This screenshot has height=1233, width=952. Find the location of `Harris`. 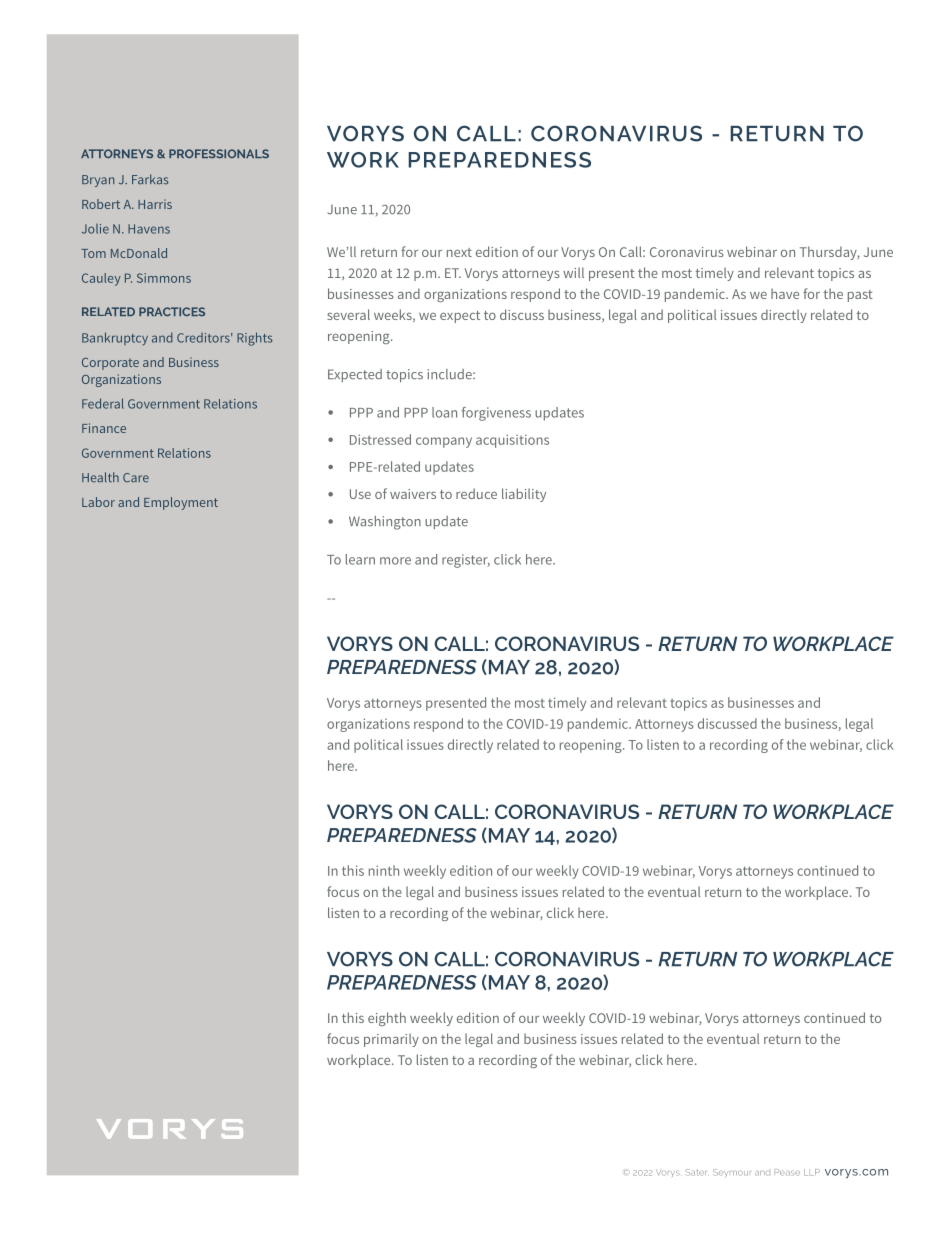

Harris is located at coordinates (155, 204).
